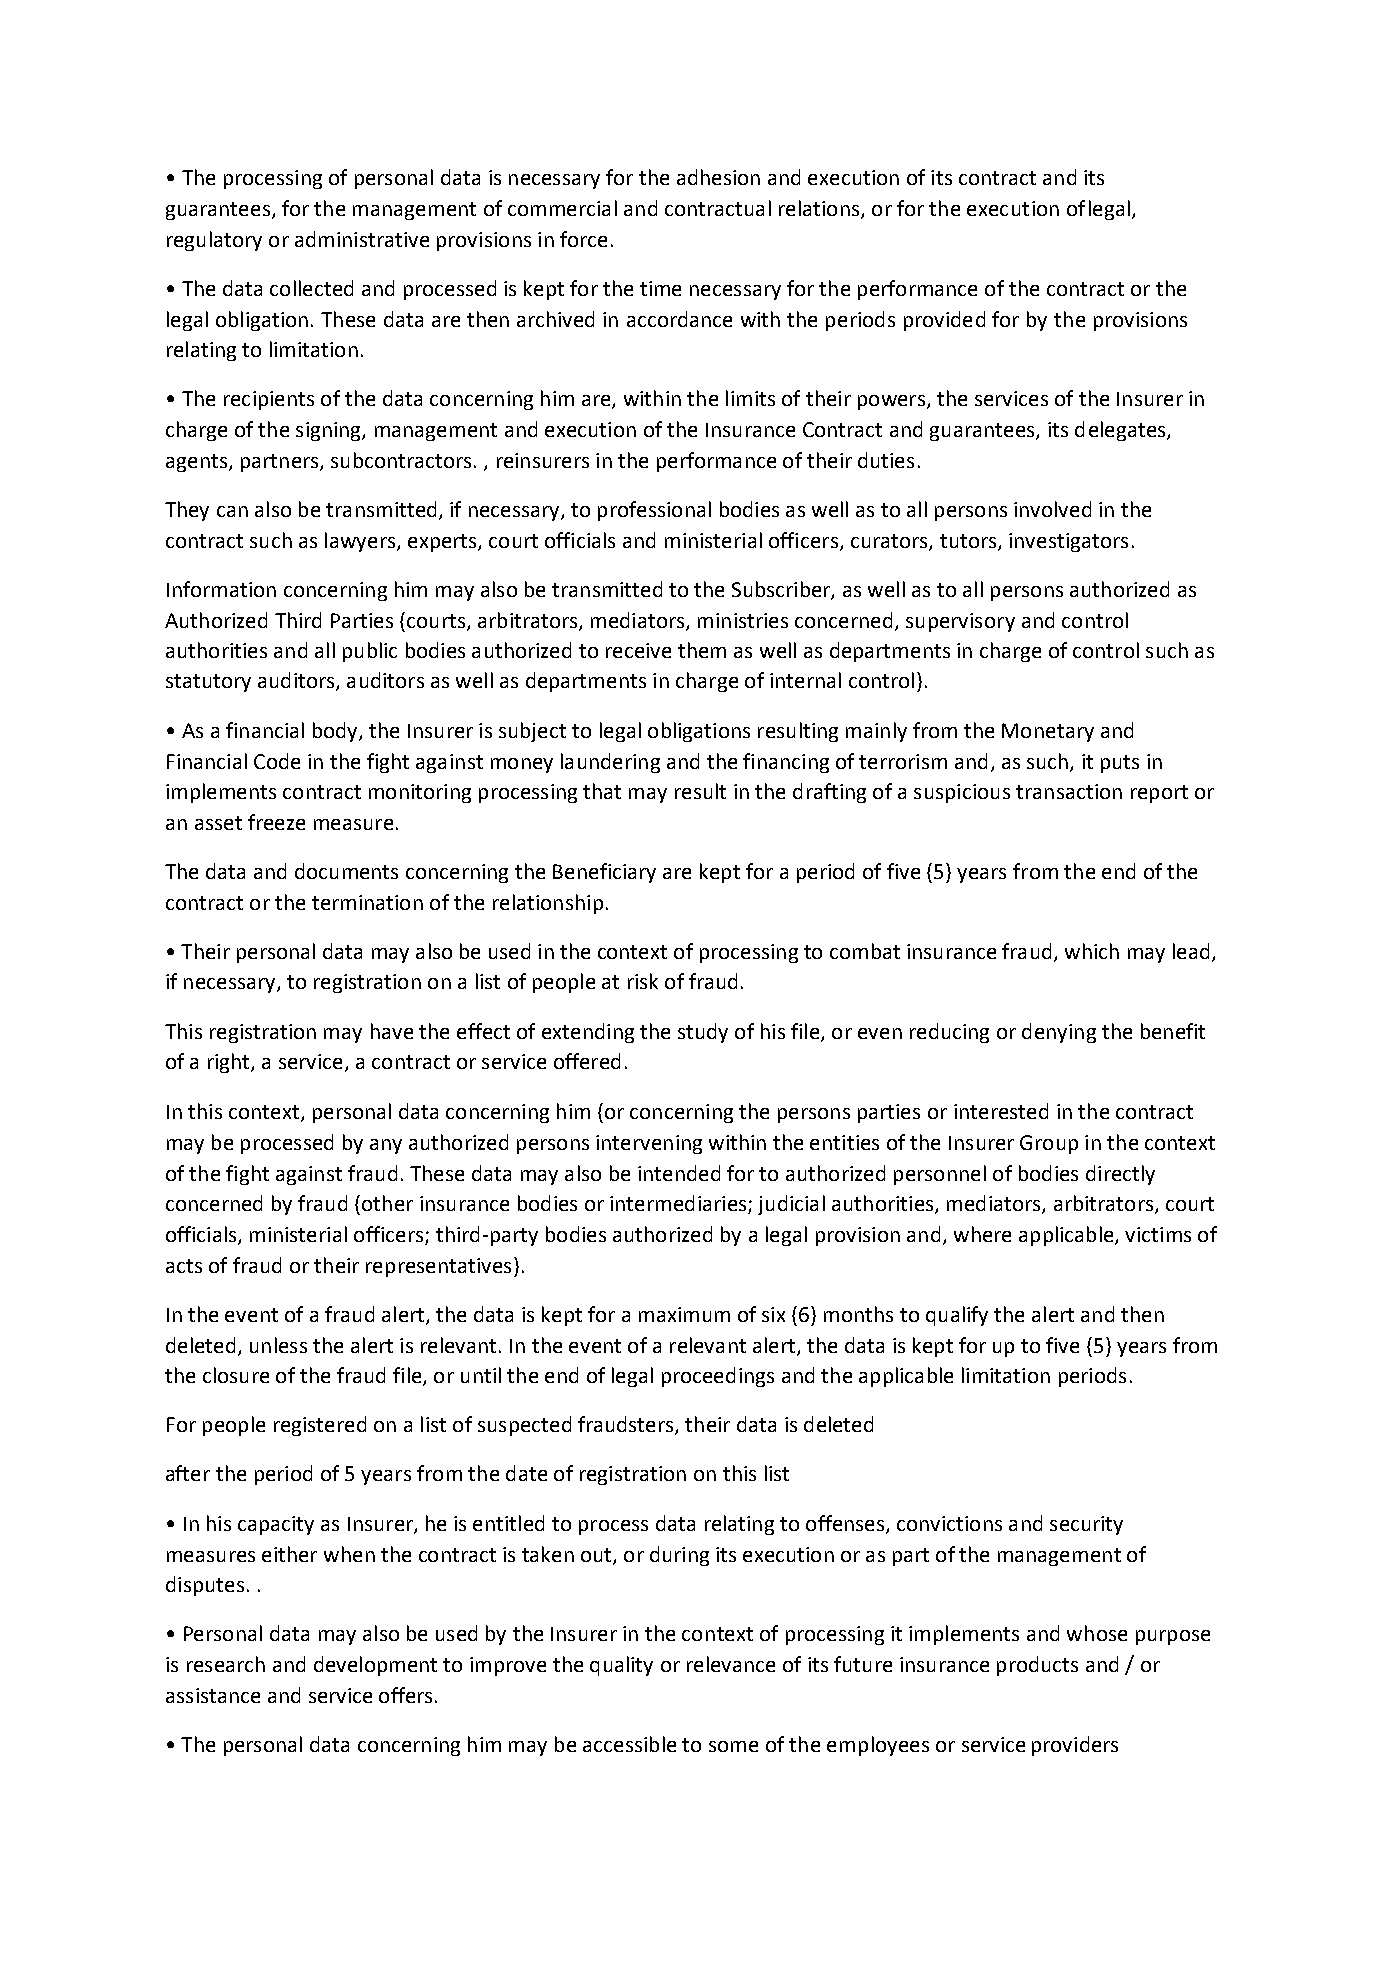 The height and width of the screenshot is (1961, 1387). Describe the element at coordinates (643, 981) in the screenshot. I see `risk` at that location.
